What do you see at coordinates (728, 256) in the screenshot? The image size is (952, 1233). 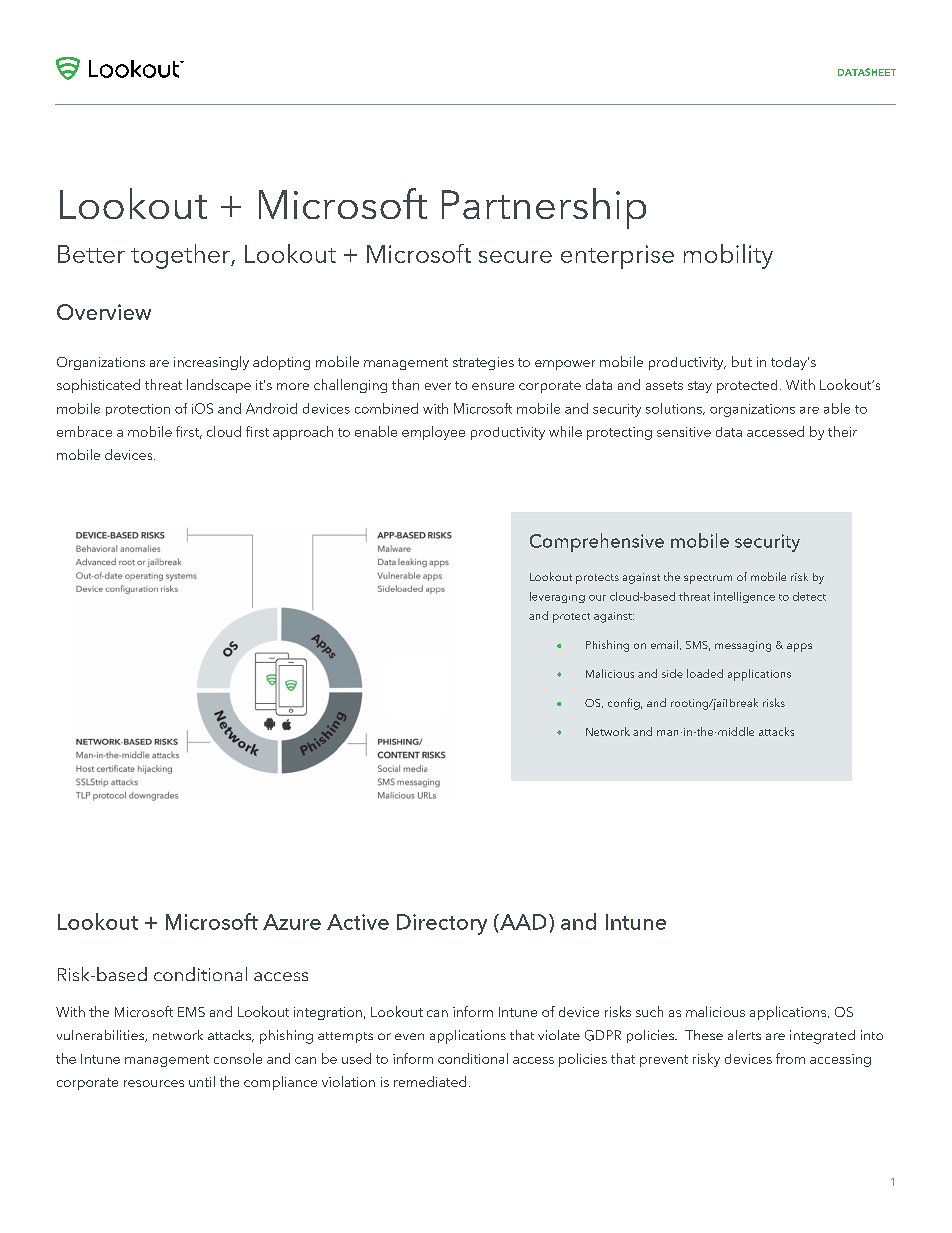 I see `mobility` at bounding box center [728, 256].
